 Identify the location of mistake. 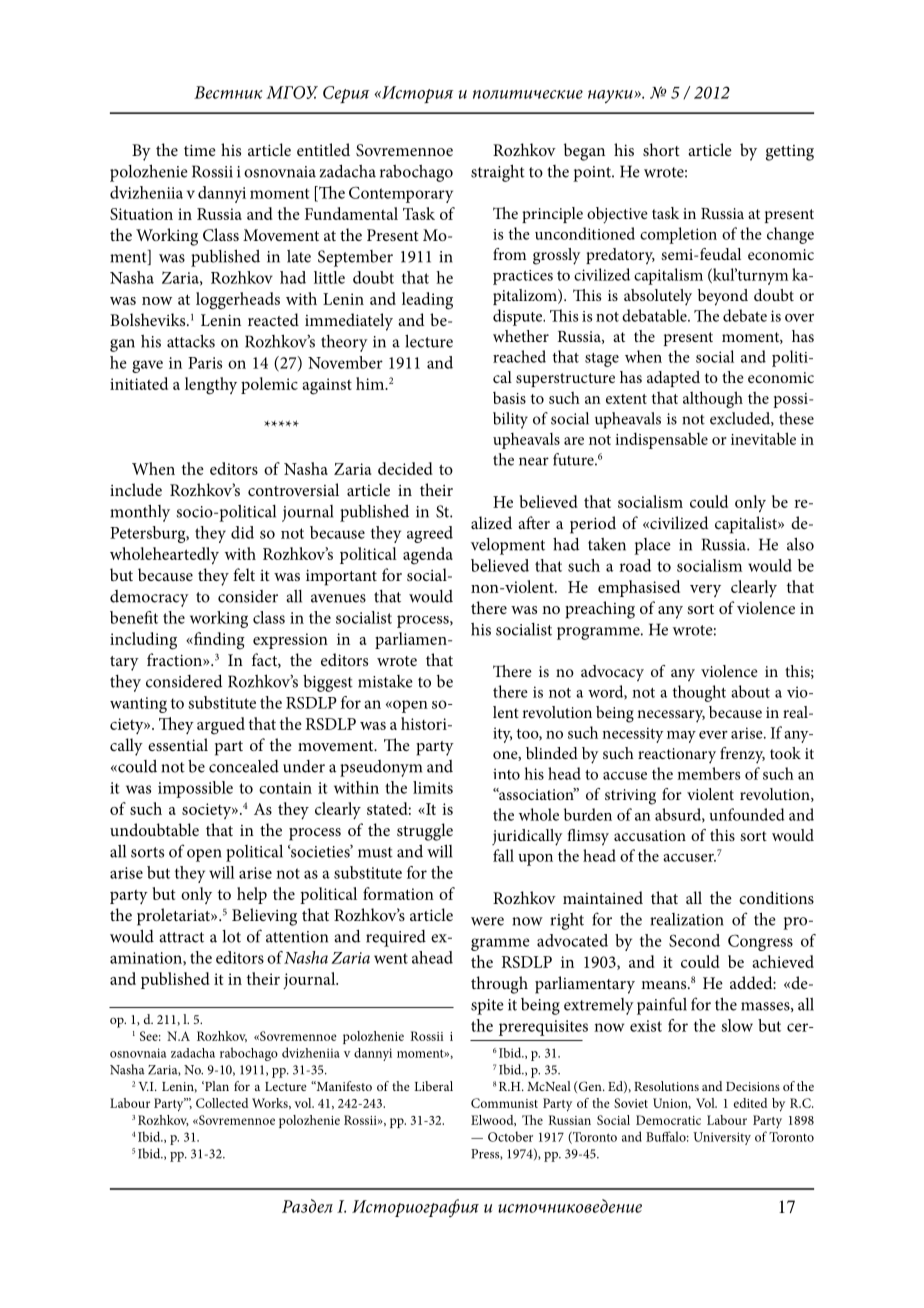
(385, 681).
